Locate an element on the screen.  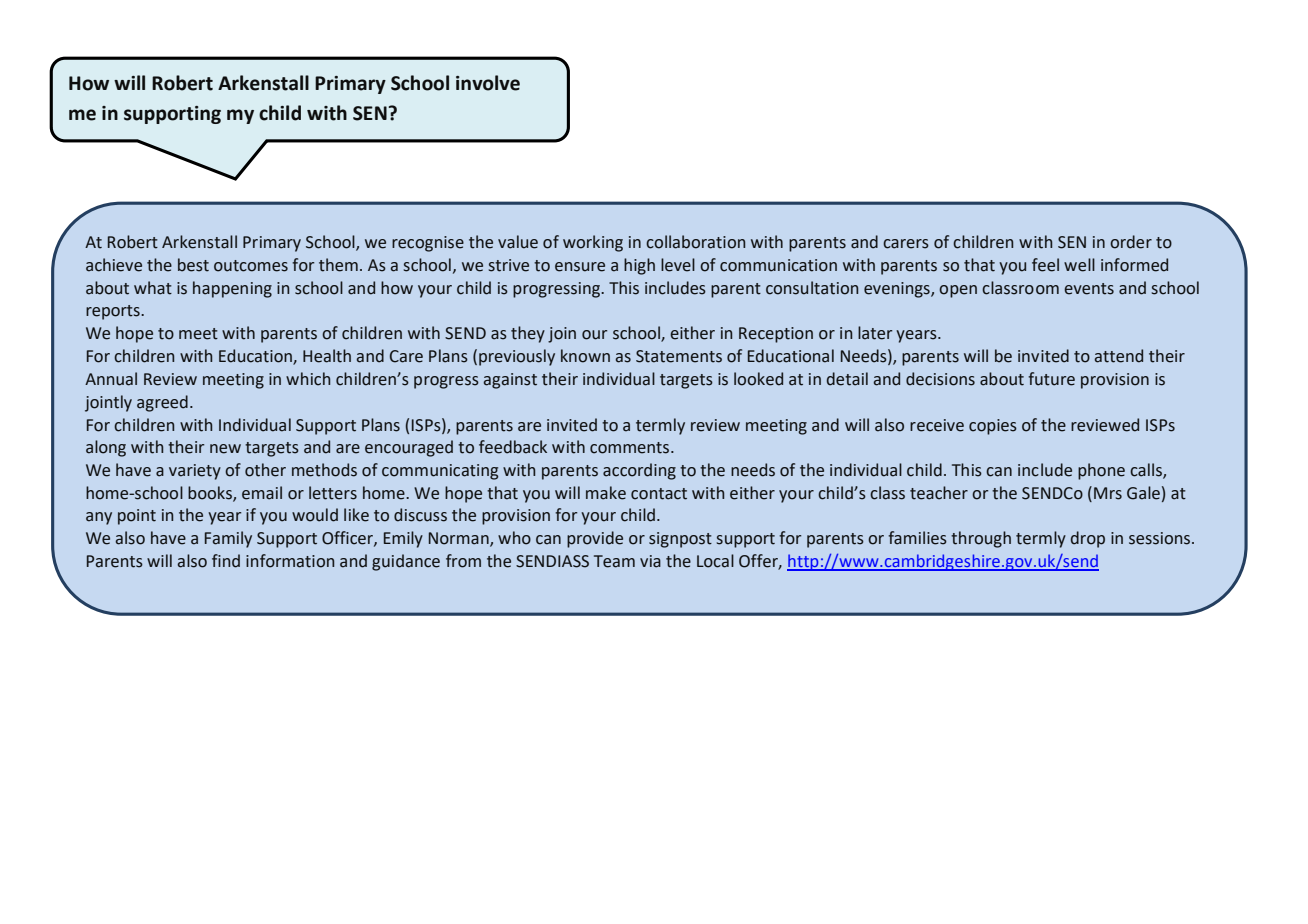
Family is located at coordinates (228, 539).
